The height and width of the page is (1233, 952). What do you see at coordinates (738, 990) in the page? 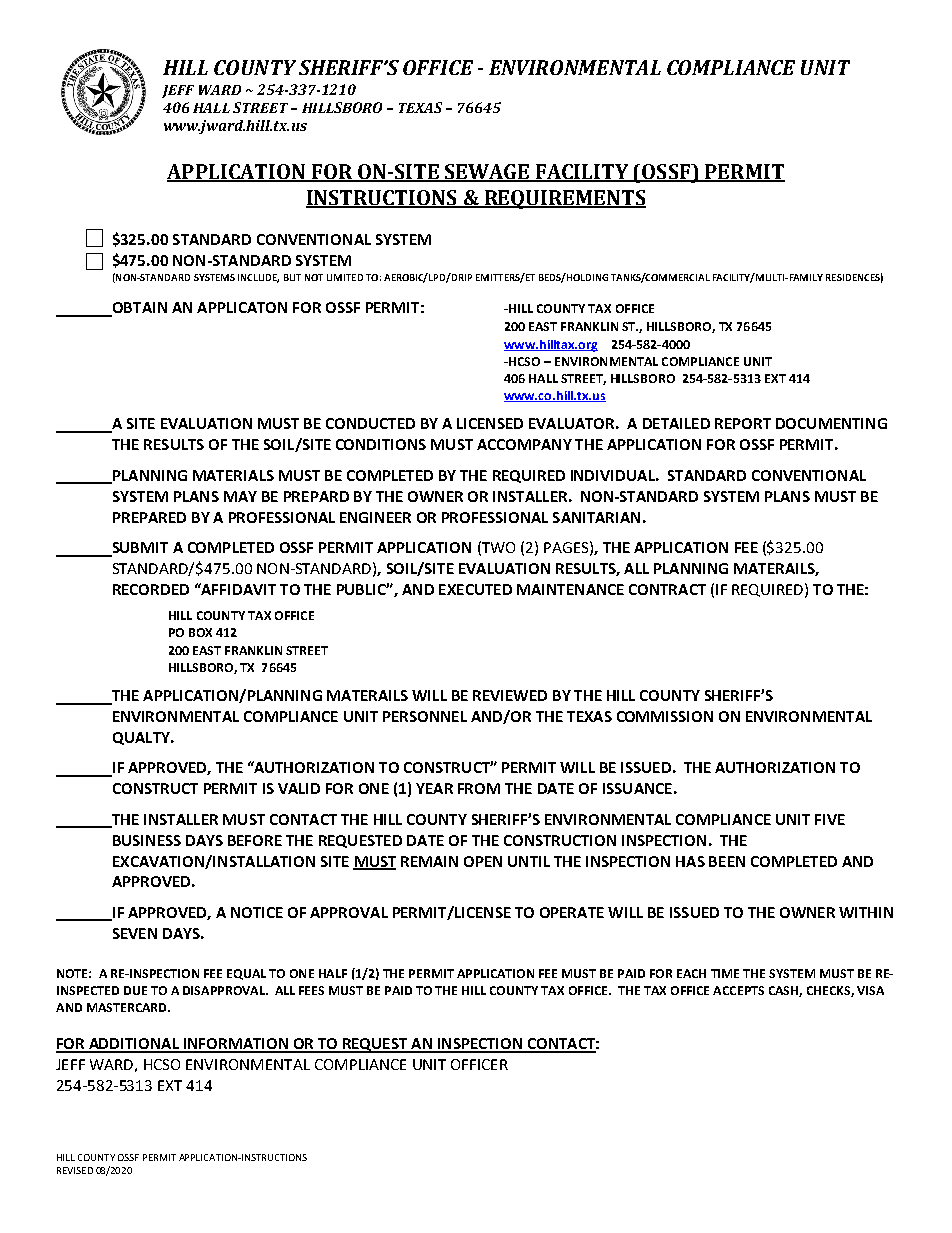
I see `ACCEPTS` at bounding box center [738, 990].
